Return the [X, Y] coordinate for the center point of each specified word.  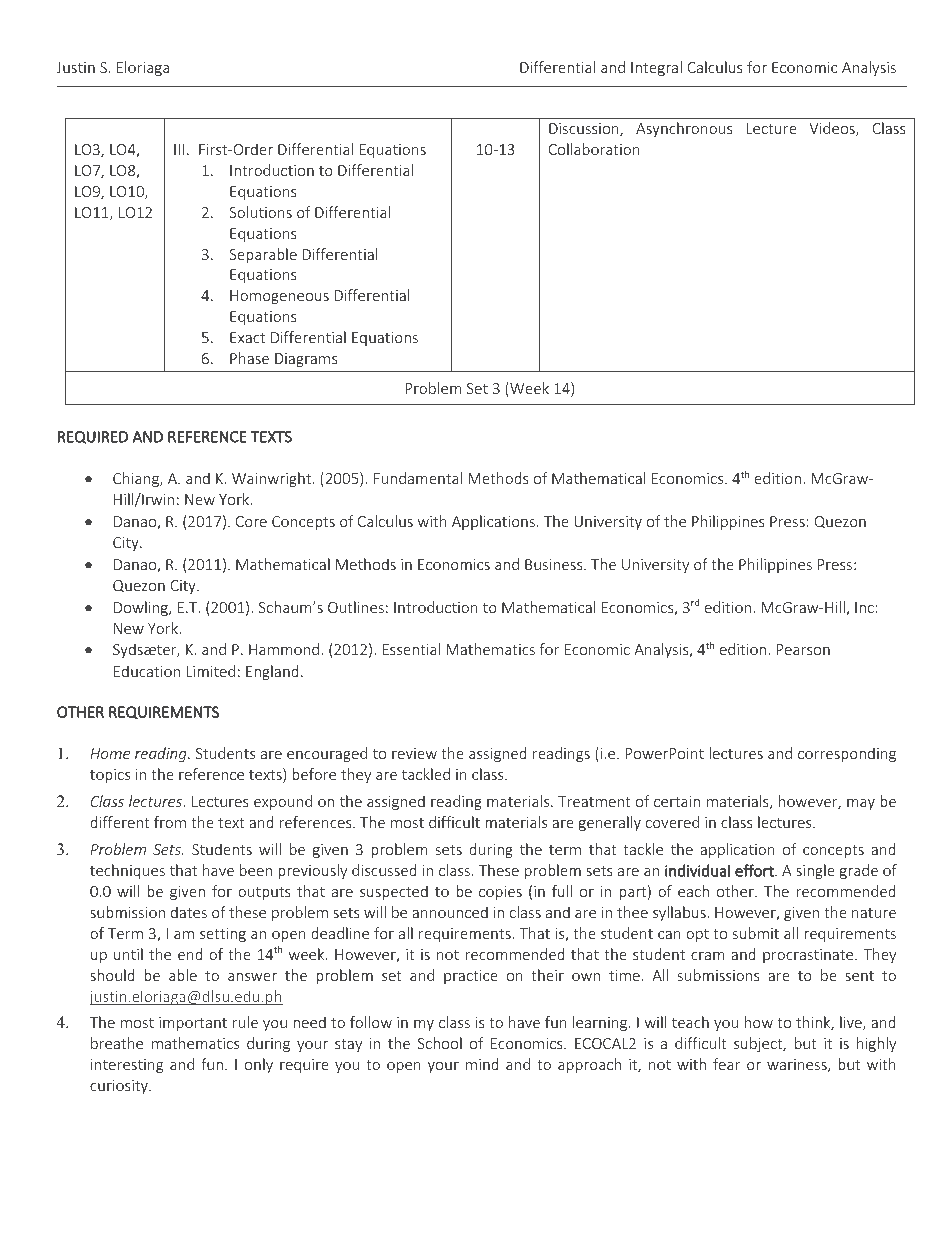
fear [726, 1064]
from [170, 822]
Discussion [585, 130]
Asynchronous [684, 129]
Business [555, 564]
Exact [247, 337]
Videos [833, 129]
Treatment [594, 801]
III [179, 149]
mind [482, 1064]
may [861, 804]
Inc [864, 607]
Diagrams [306, 360]
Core [251, 521]
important [193, 1024]
